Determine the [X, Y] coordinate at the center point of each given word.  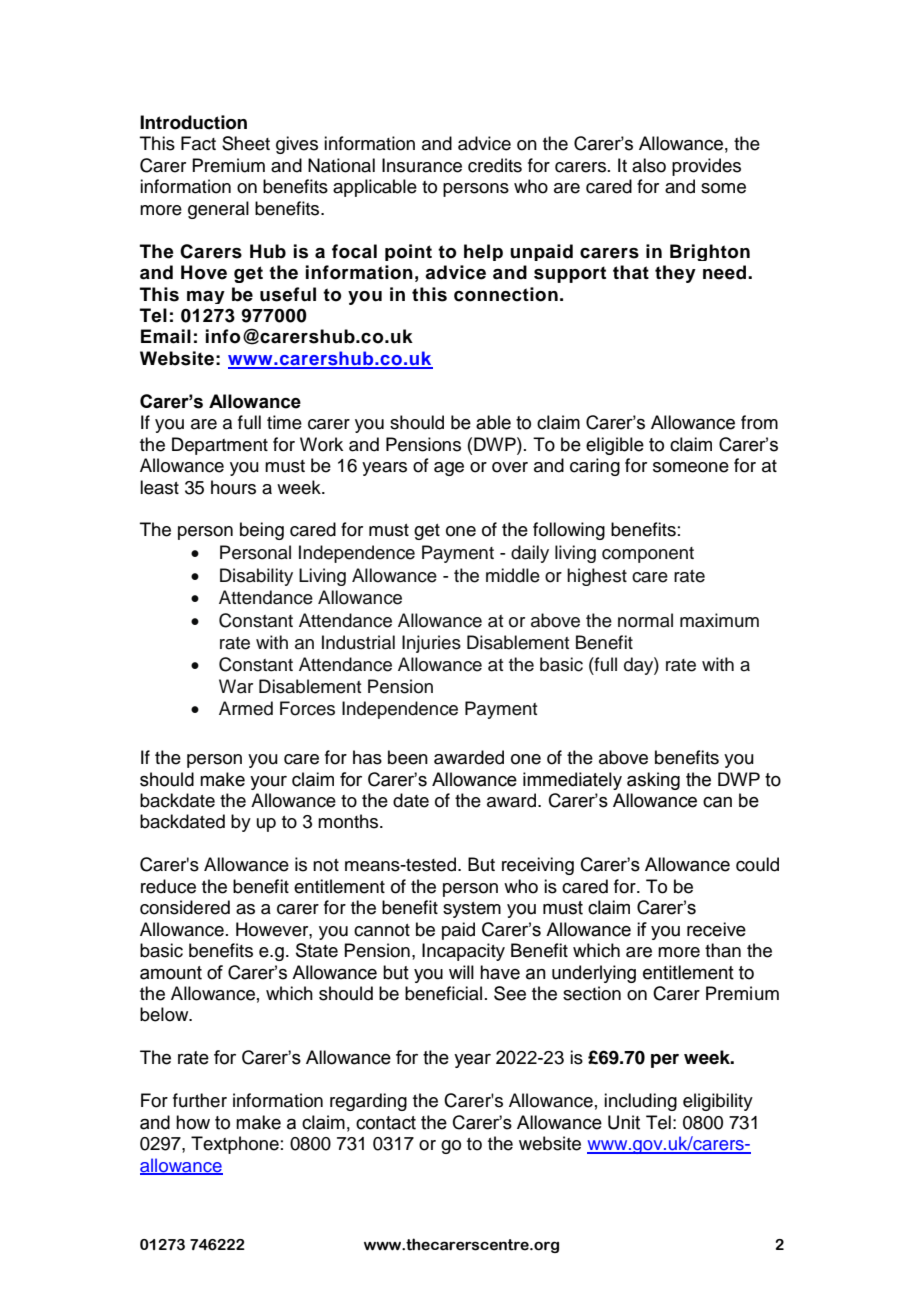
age [449, 469]
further [200, 1100]
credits [495, 165]
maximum [719, 620]
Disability [256, 577]
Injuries [431, 644]
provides [706, 167]
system [472, 910]
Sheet [246, 143]
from [759, 422]
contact [386, 1123]
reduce [168, 886]
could [757, 864]
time [284, 422]
